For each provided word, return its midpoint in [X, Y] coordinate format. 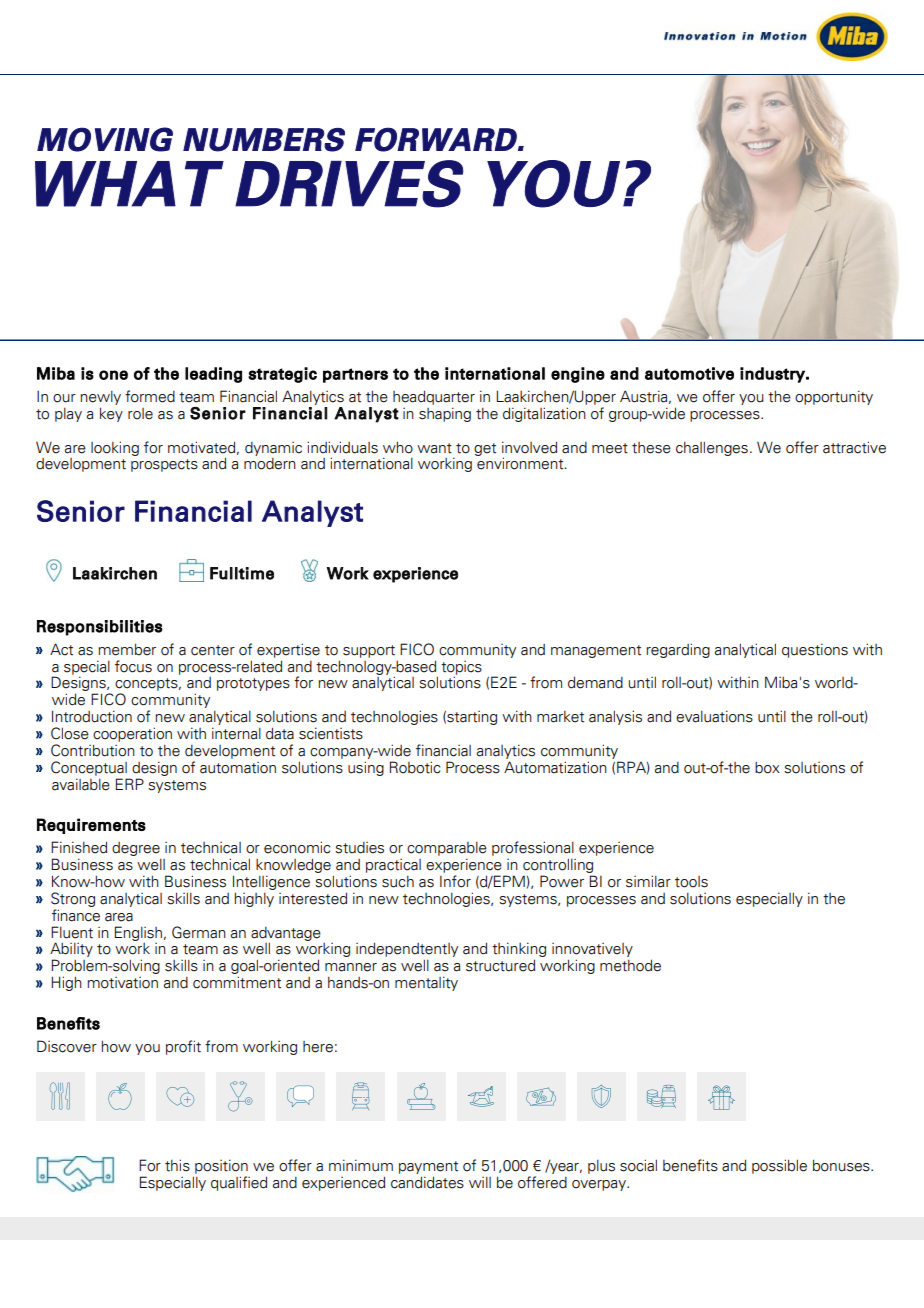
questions [815, 650]
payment [428, 1167]
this [177, 1165]
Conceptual [89, 768]
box [767, 768]
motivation [122, 983]
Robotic [415, 767]
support [369, 651]
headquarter [434, 397]
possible [779, 1166]
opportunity [834, 397]
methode [630, 965]
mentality [426, 983]
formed [150, 396]
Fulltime [242, 573]
